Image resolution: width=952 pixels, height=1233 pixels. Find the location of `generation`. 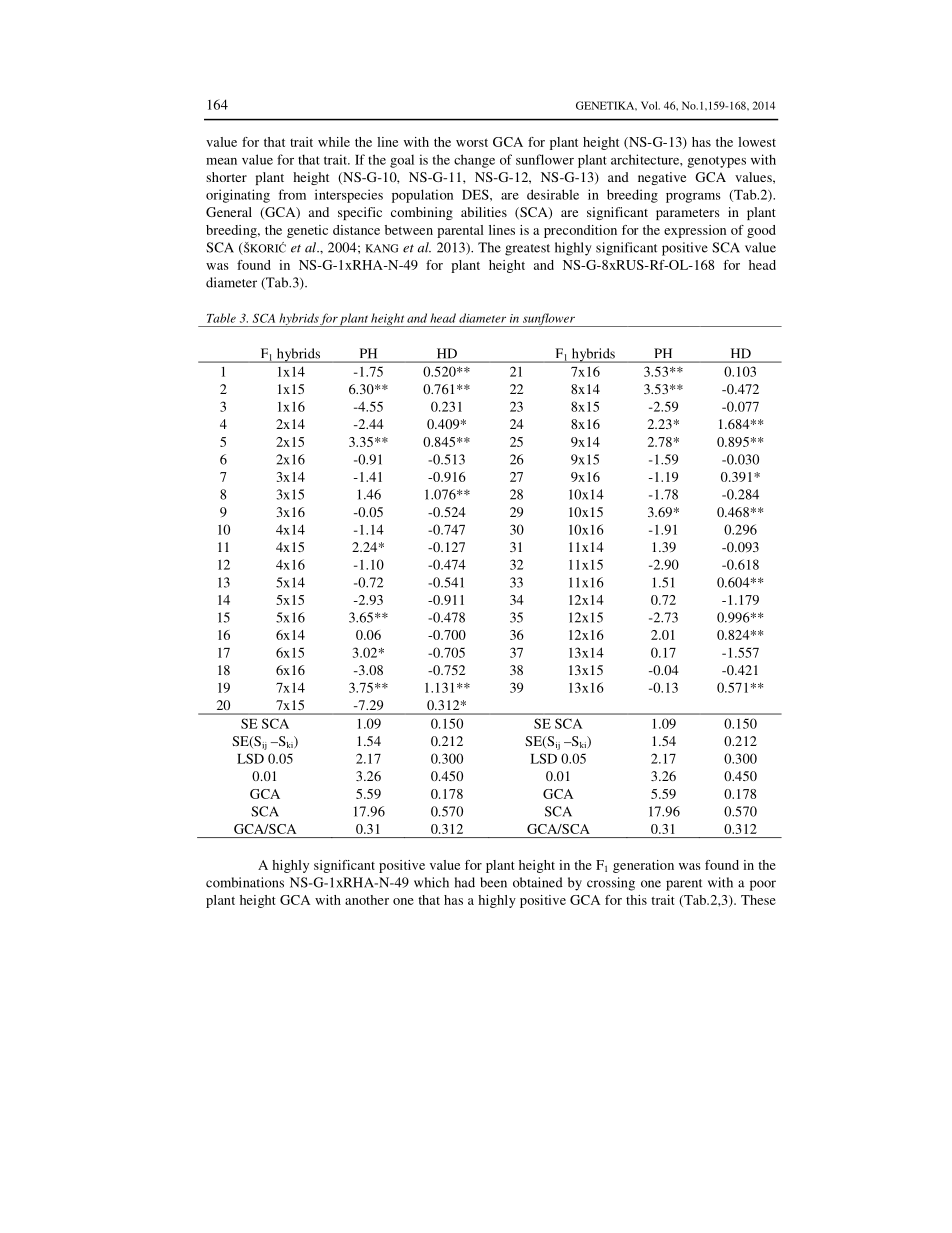

generation is located at coordinates (643, 866).
